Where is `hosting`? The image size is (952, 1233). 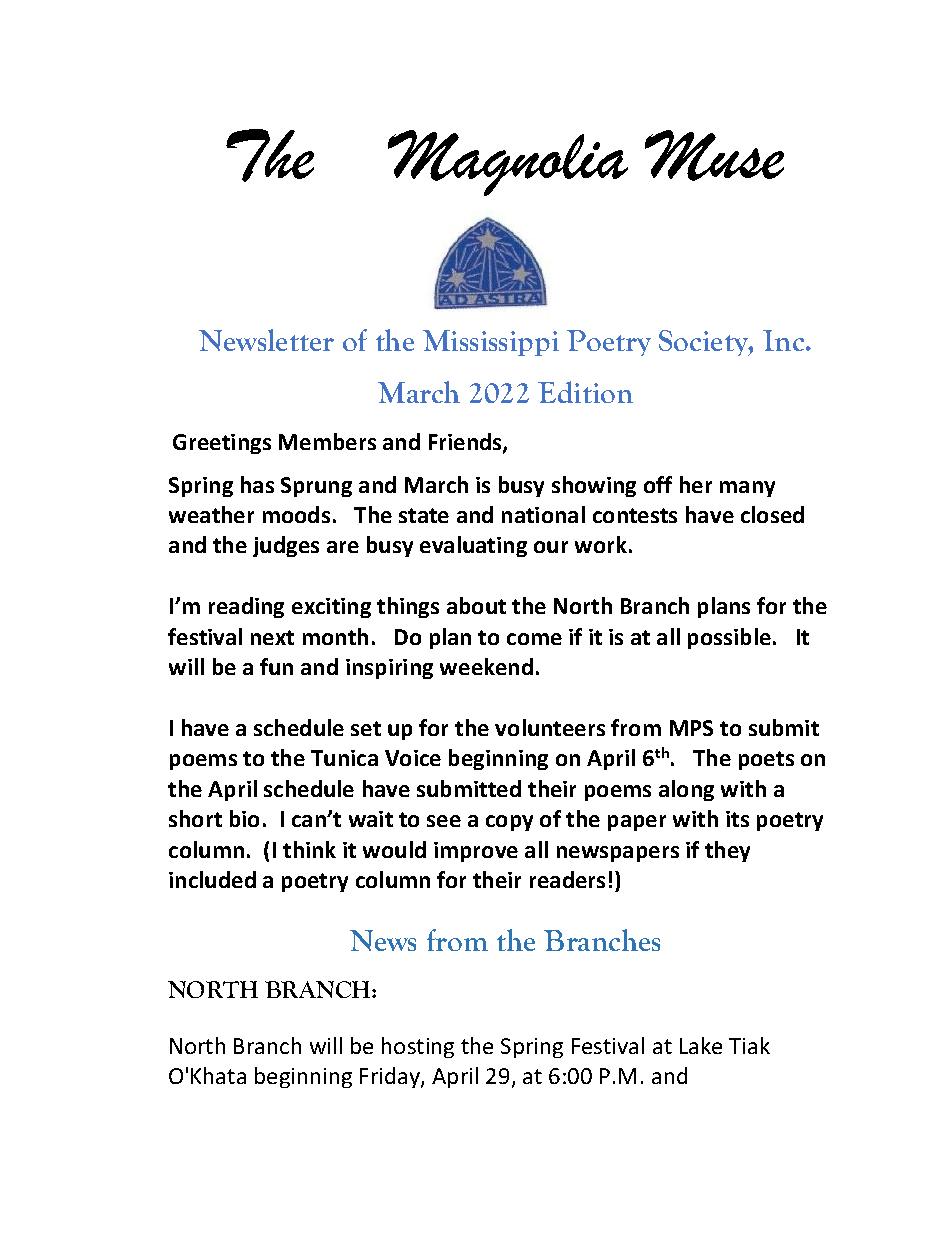 hosting is located at coordinates (418, 1047).
